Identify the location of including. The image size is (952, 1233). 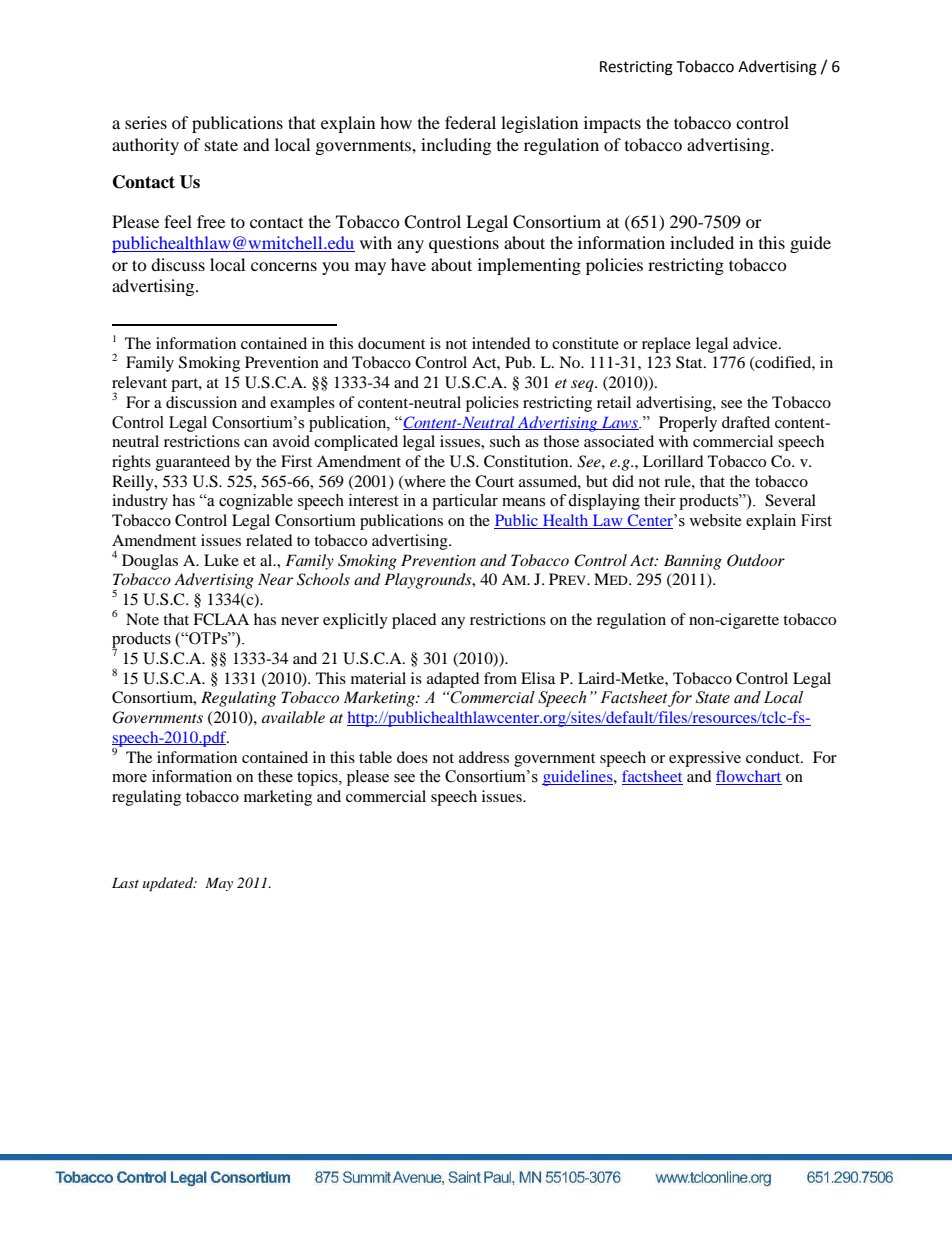
(456, 146).
